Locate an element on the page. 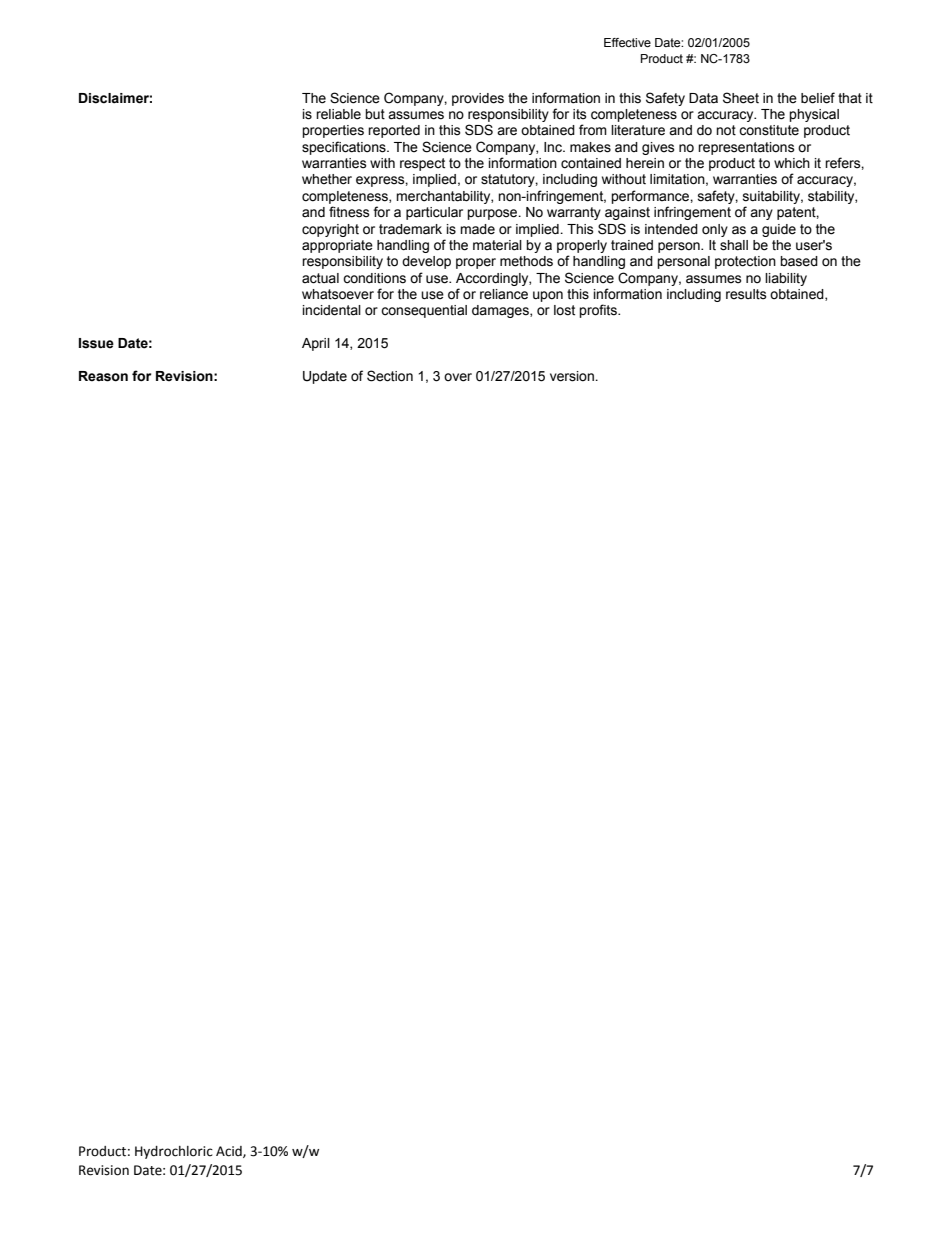 The width and height of the page is (952, 1233). incidental is located at coordinates (332, 310).
